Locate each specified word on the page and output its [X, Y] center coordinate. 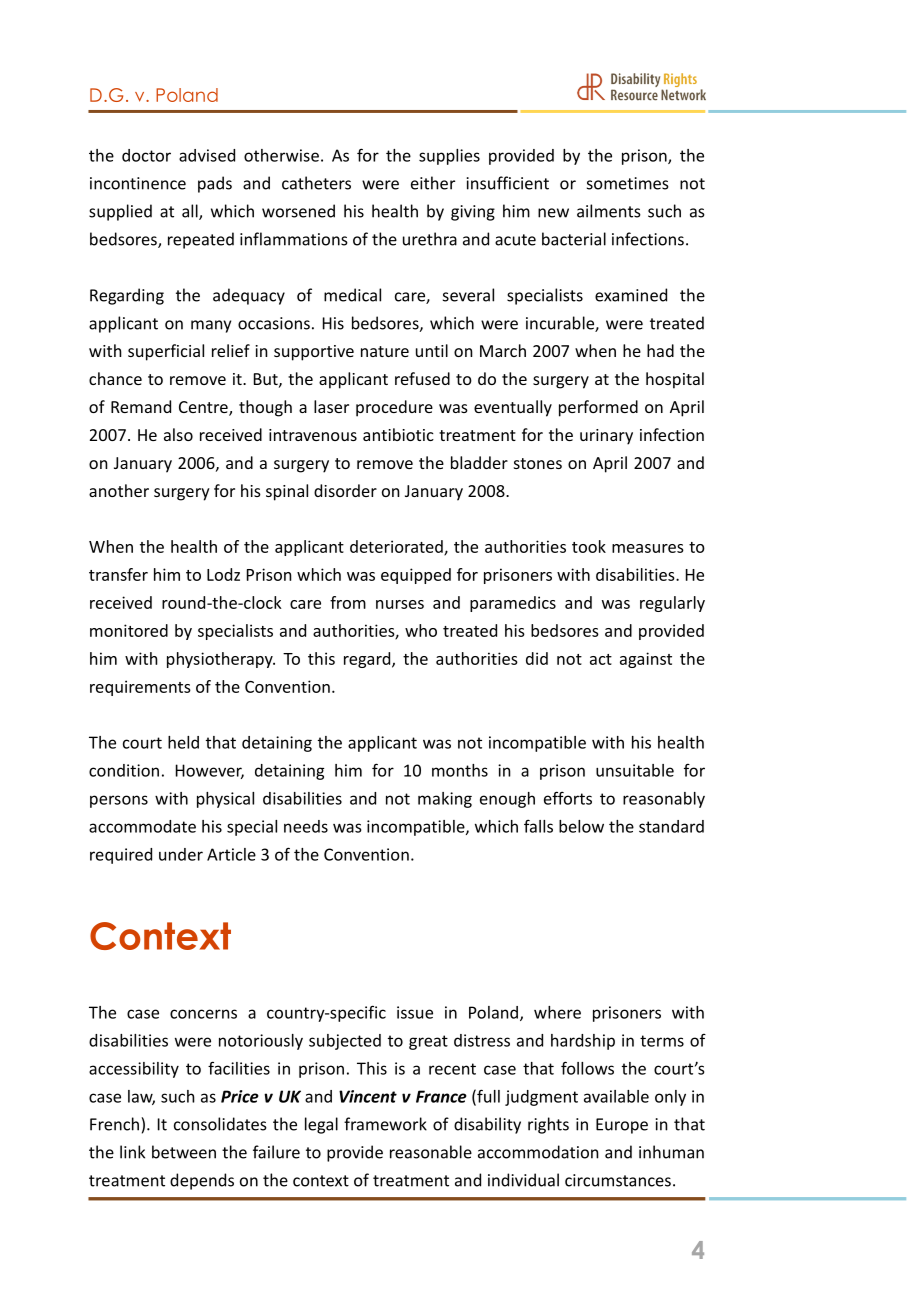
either [433, 183]
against [646, 660]
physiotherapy [221, 660]
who [421, 630]
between [184, 1152]
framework [385, 1124]
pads [215, 184]
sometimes [628, 183]
